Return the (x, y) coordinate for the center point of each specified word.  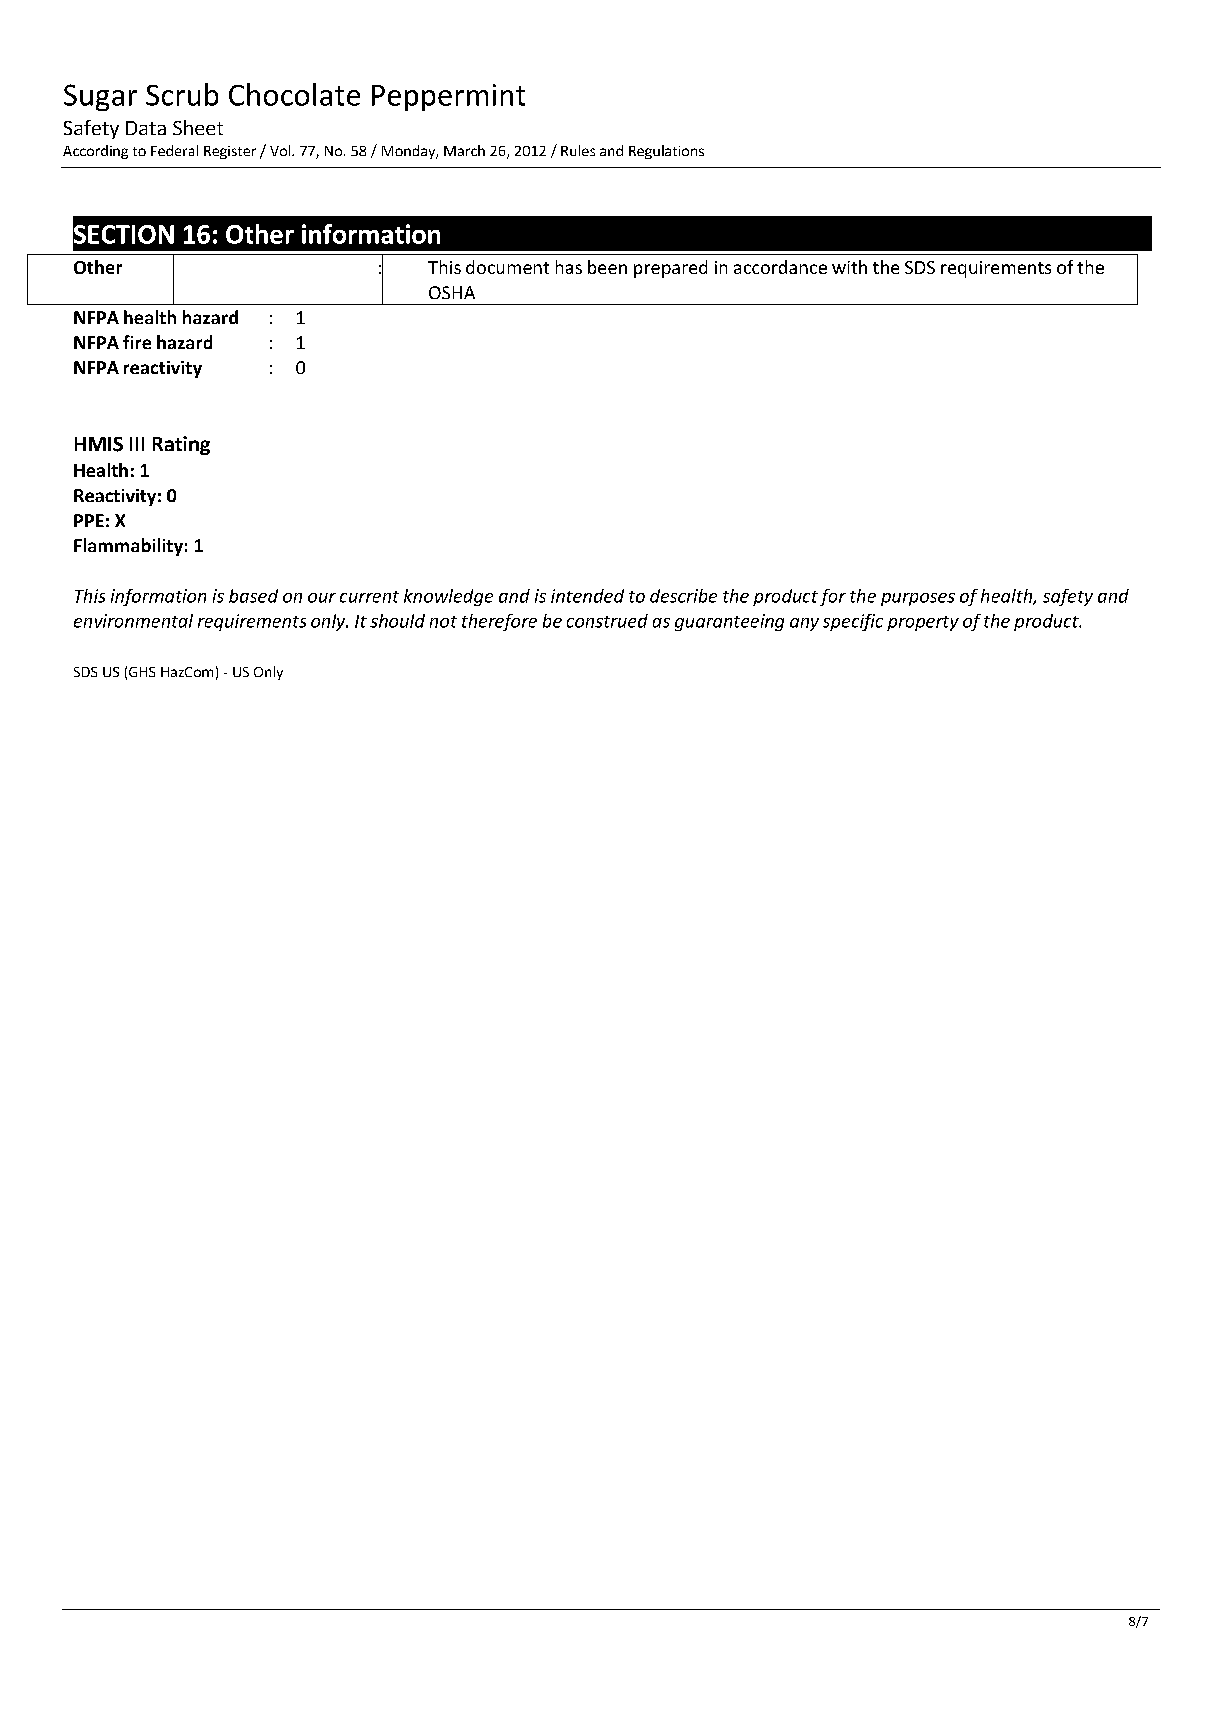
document (507, 267)
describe (683, 596)
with (849, 267)
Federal (174, 150)
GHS (142, 672)
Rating (181, 445)
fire (137, 342)
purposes (918, 599)
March (464, 150)
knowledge (448, 597)
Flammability (128, 547)
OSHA (452, 292)
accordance (780, 267)
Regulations (666, 152)
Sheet (198, 127)
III (137, 444)
